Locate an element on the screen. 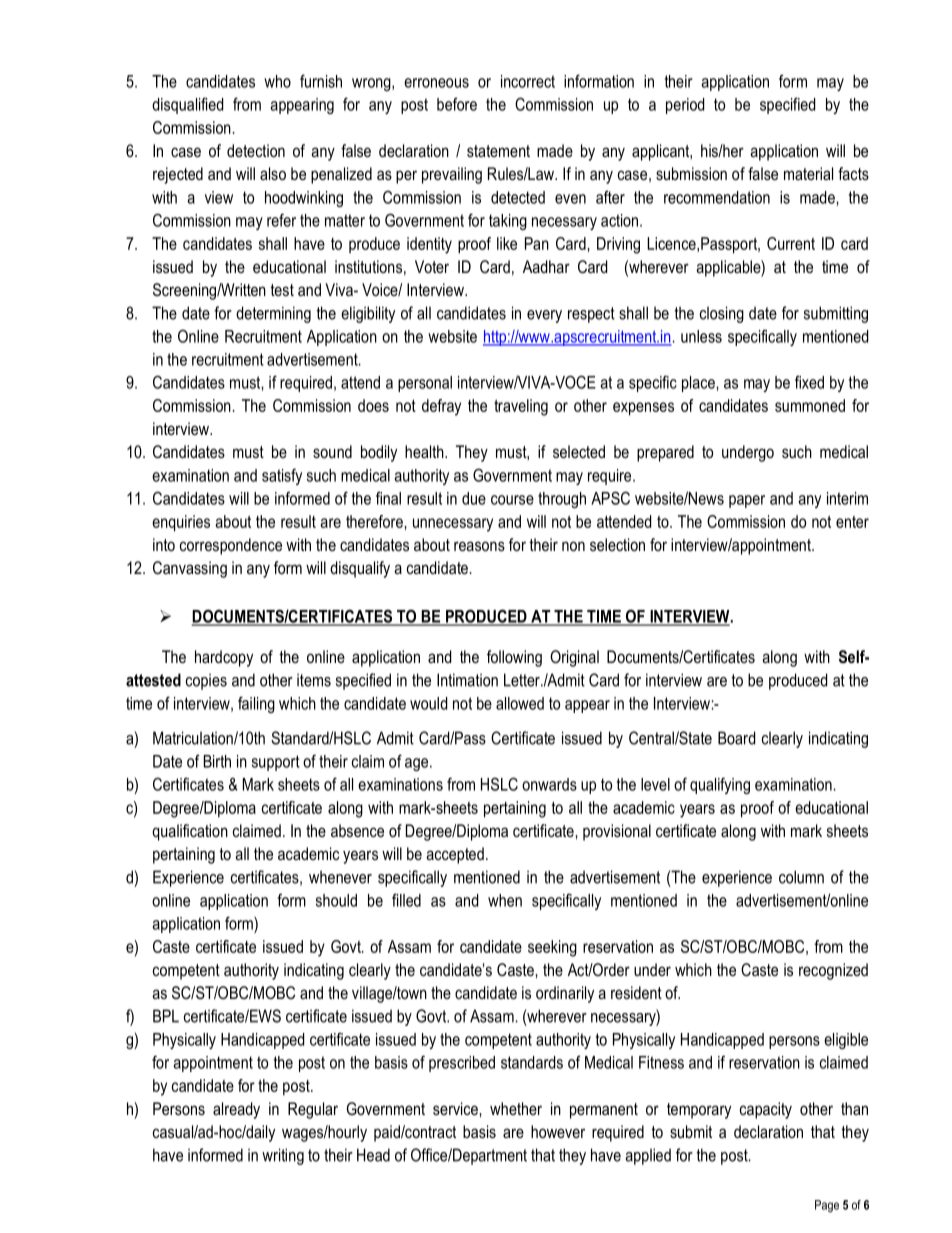 This screenshot has height=1233, width=952. qualifying is located at coordinates (720, 785).
